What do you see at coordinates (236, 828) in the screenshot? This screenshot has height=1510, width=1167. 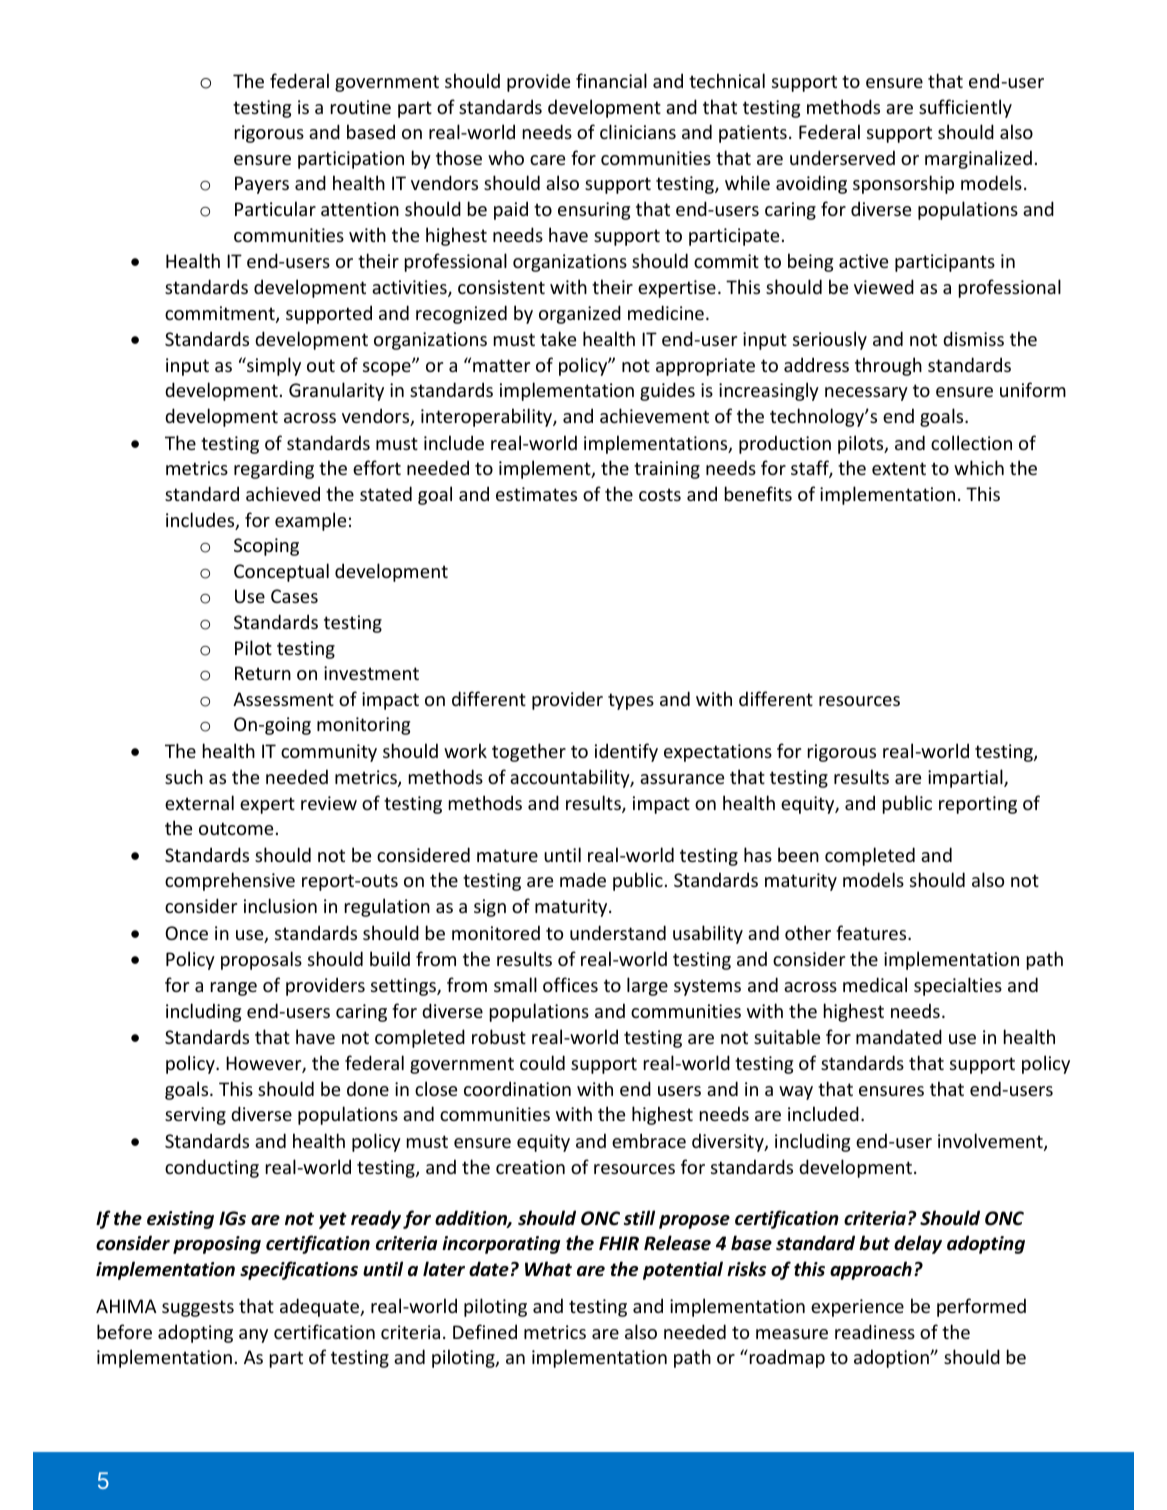 I see `outcome` at bounding box center [236, 828].
